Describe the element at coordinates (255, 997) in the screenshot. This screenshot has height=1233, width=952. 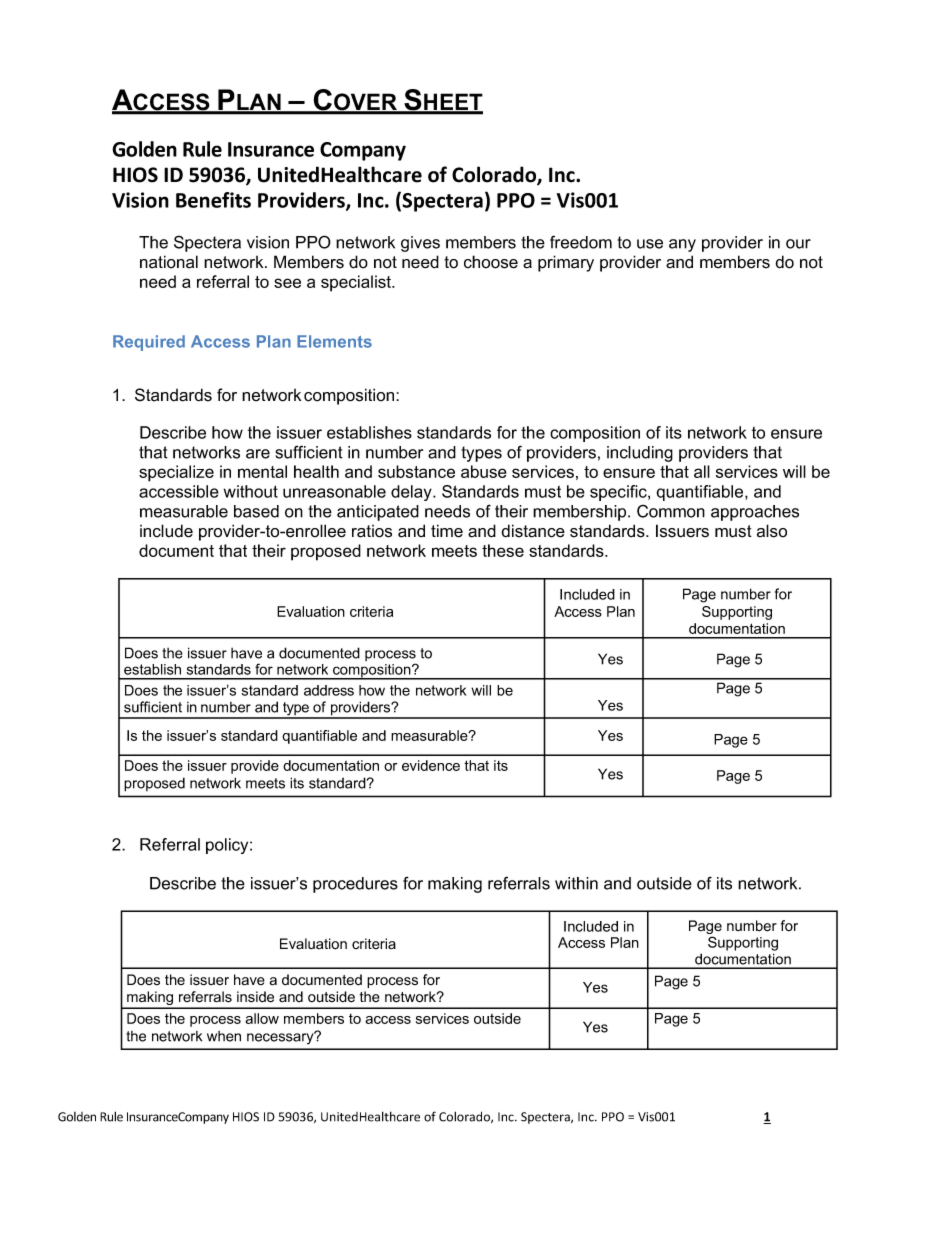
I see `inside` at that location.
